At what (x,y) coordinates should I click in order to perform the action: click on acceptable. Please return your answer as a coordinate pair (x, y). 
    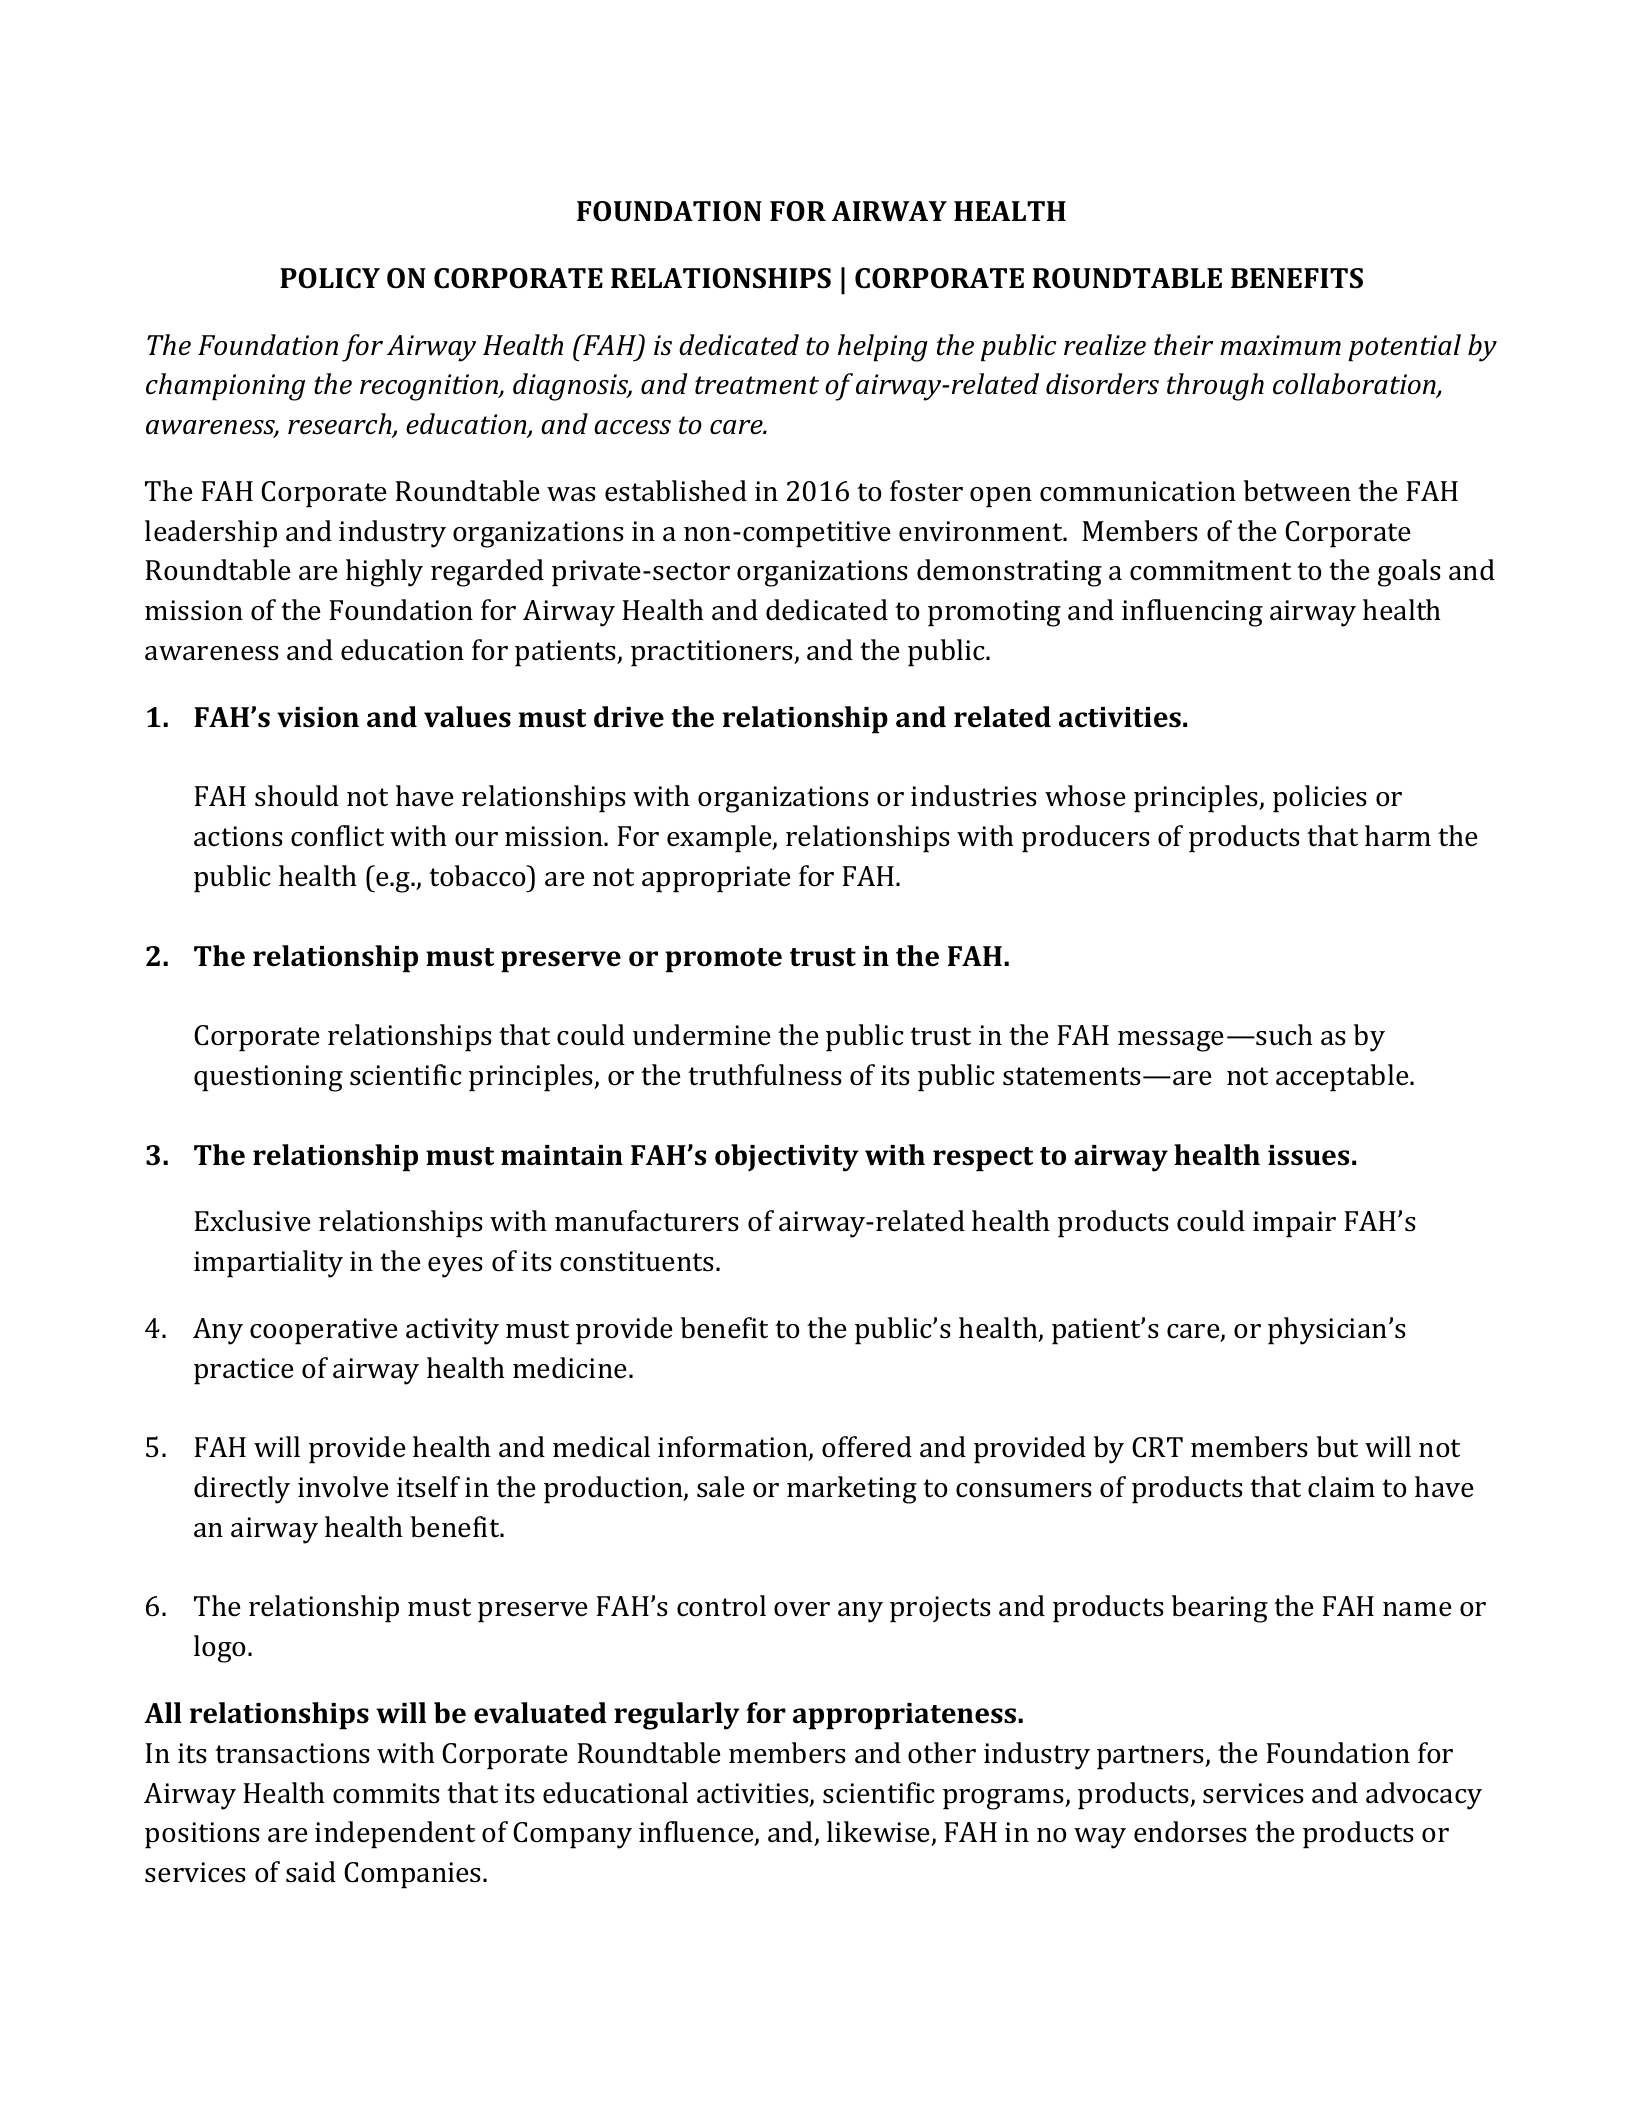
    Looking at the image, I should click on (1343, 1078).
